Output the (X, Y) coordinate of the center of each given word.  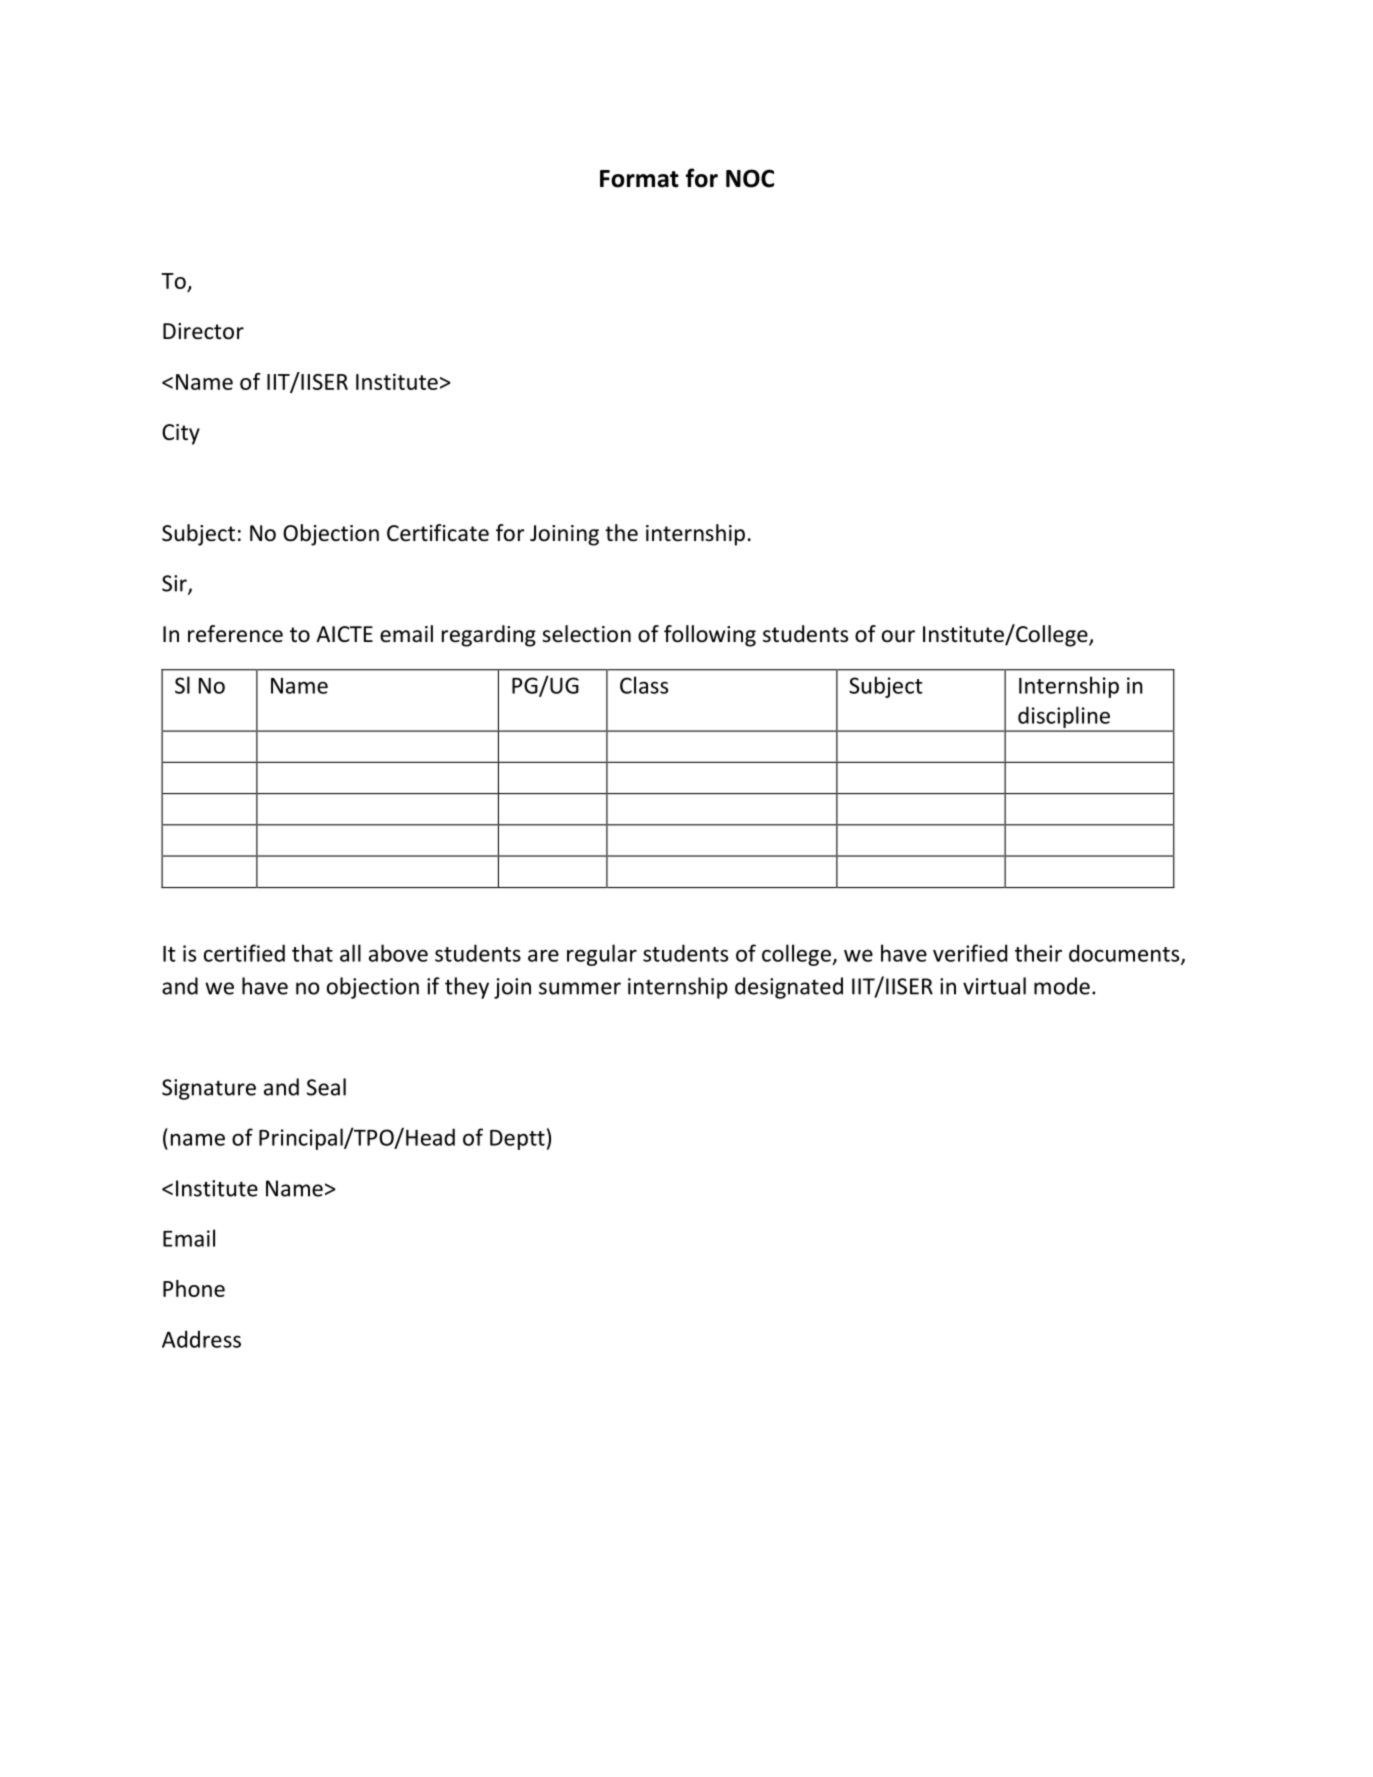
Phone (194, 1288)
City (181, 434)
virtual (994, 986)
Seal (326, 1087)
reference (235, 634)
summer (580, 988)
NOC (750, 178)
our (898, 636)
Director (203, 331)
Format (639, 179)
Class (644, 685)
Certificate (438, 533)
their (1038, 953)
